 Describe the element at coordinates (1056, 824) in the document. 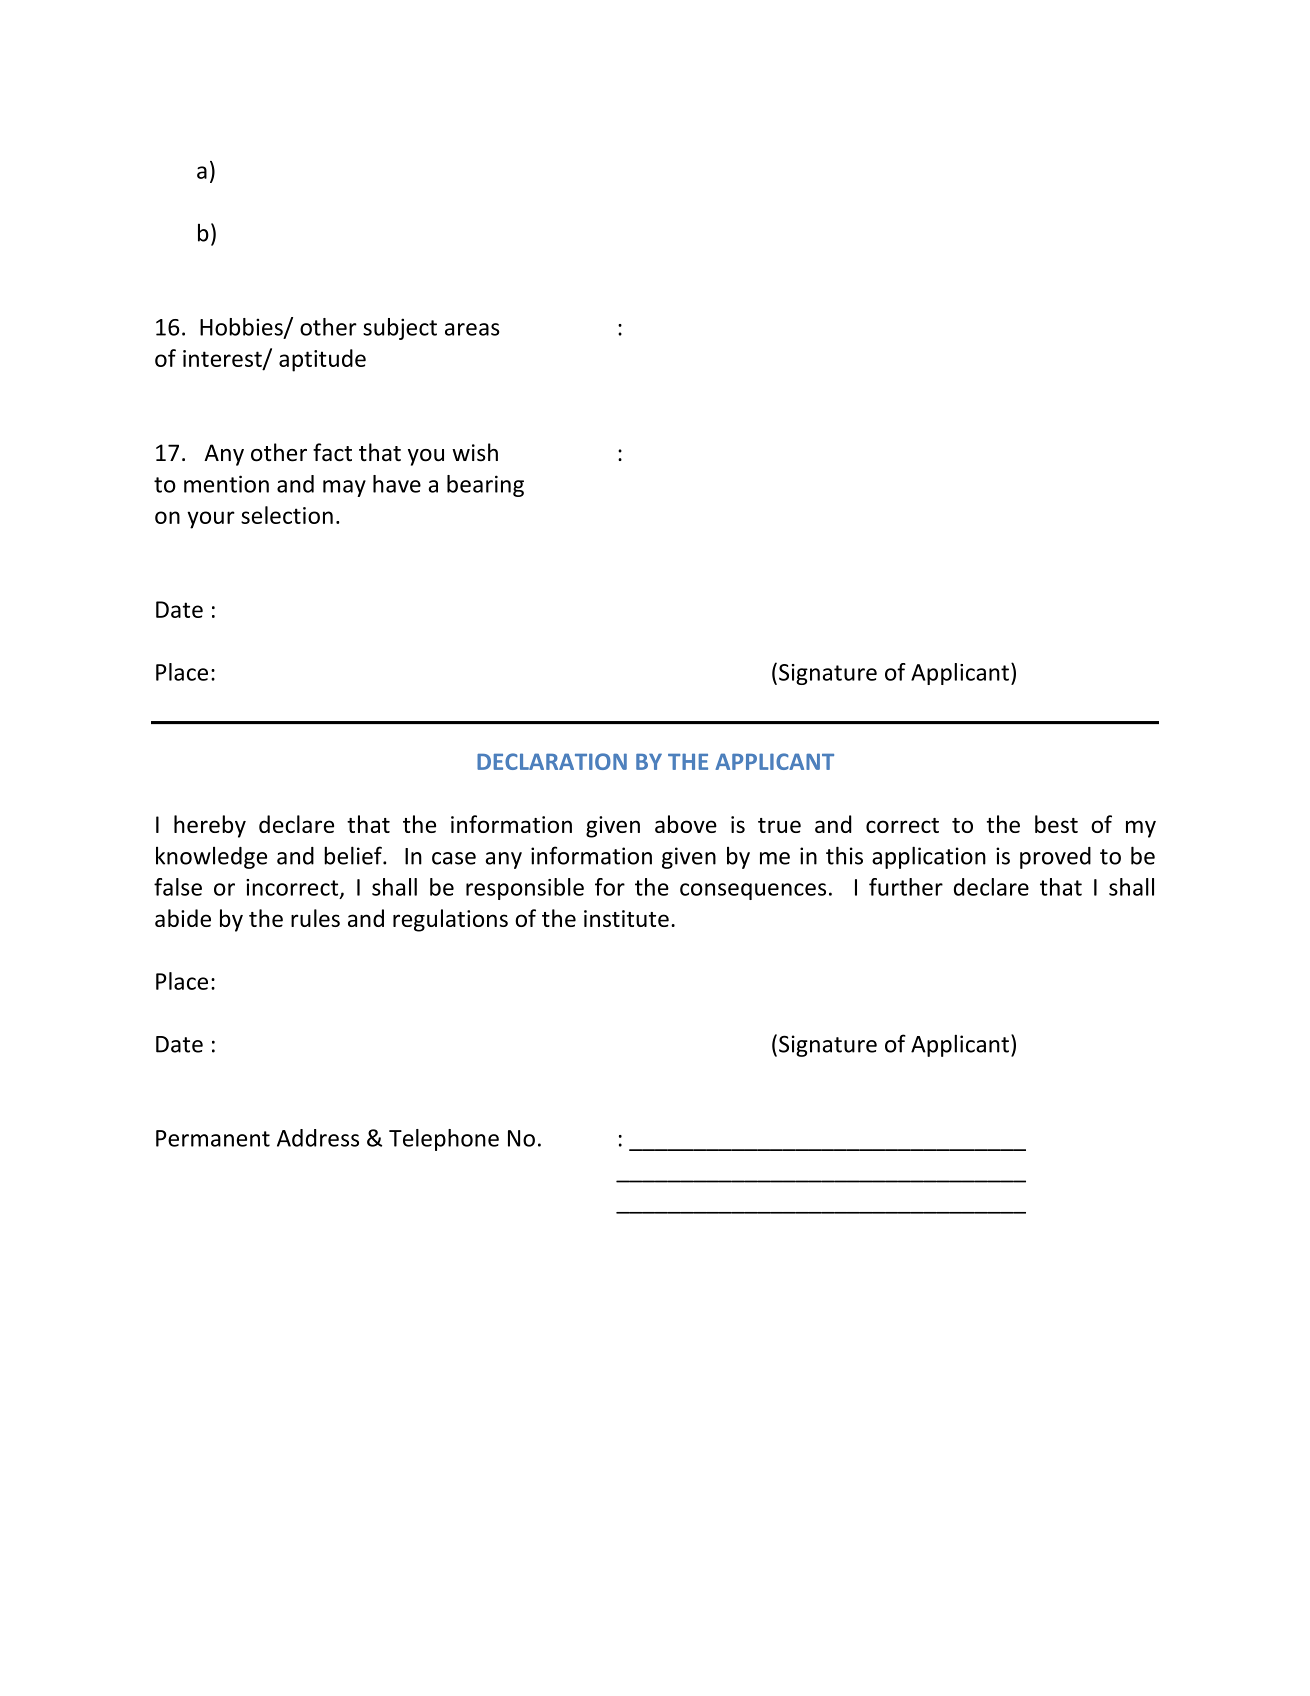

I see `best` at that location.
